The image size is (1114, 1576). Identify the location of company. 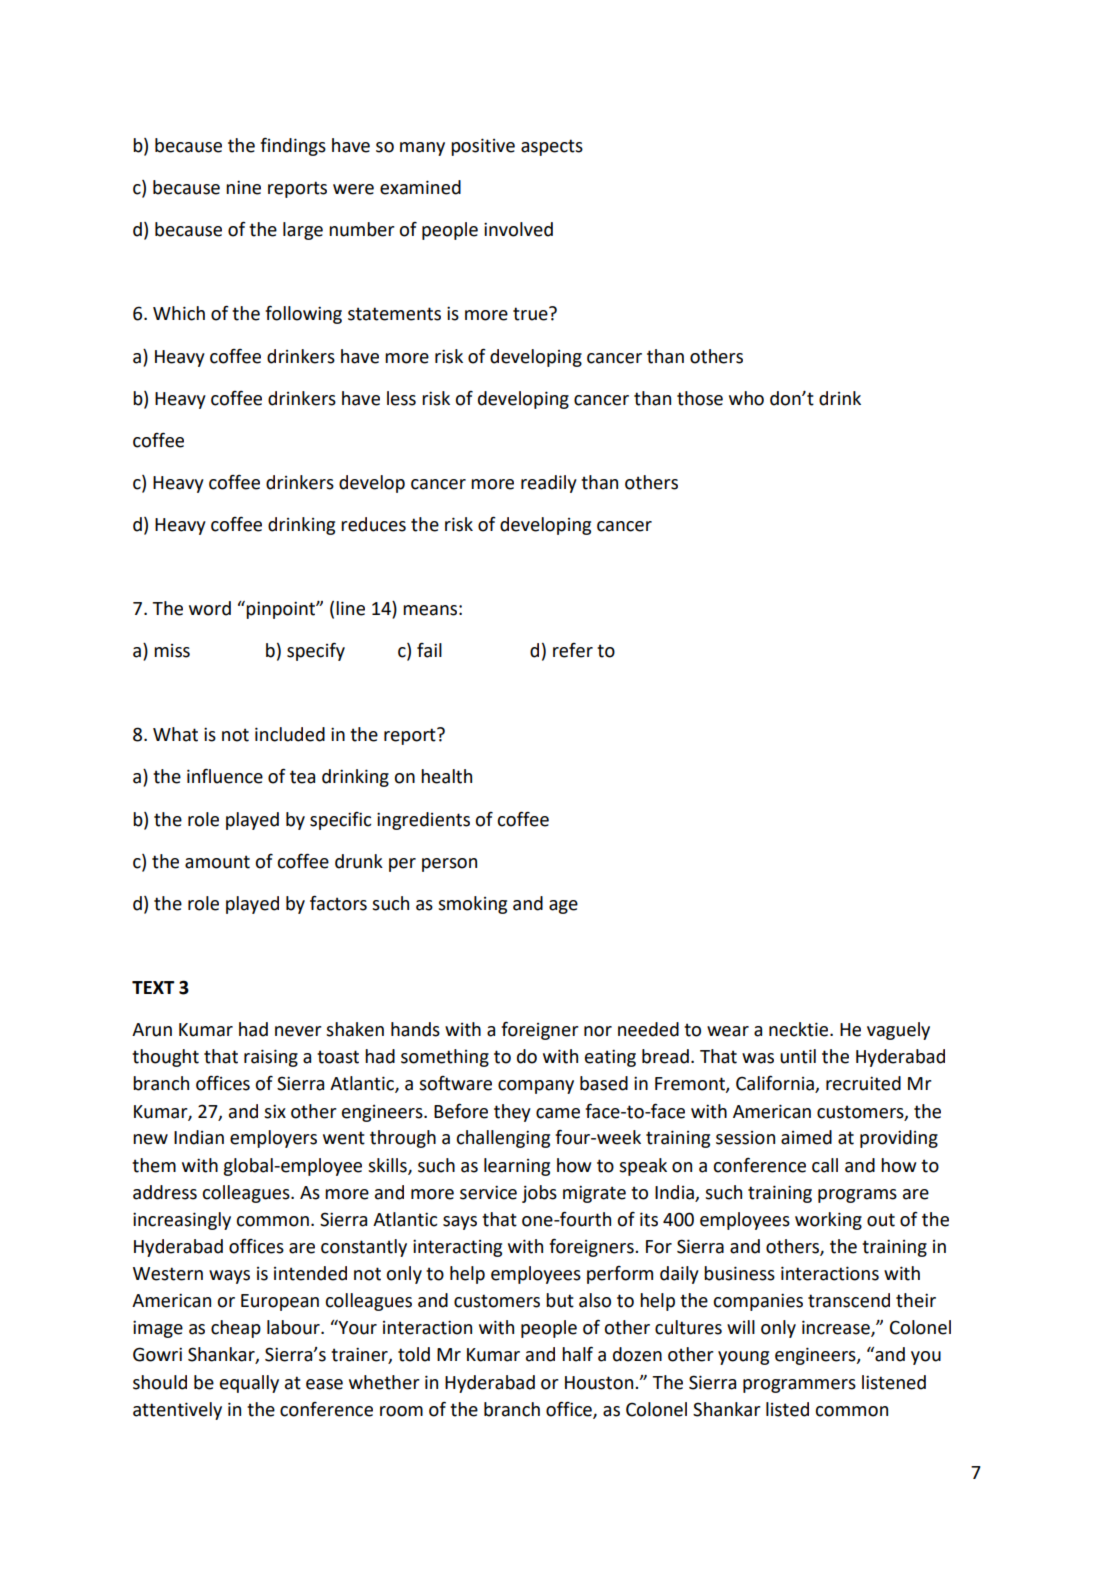
(536, 1087).
